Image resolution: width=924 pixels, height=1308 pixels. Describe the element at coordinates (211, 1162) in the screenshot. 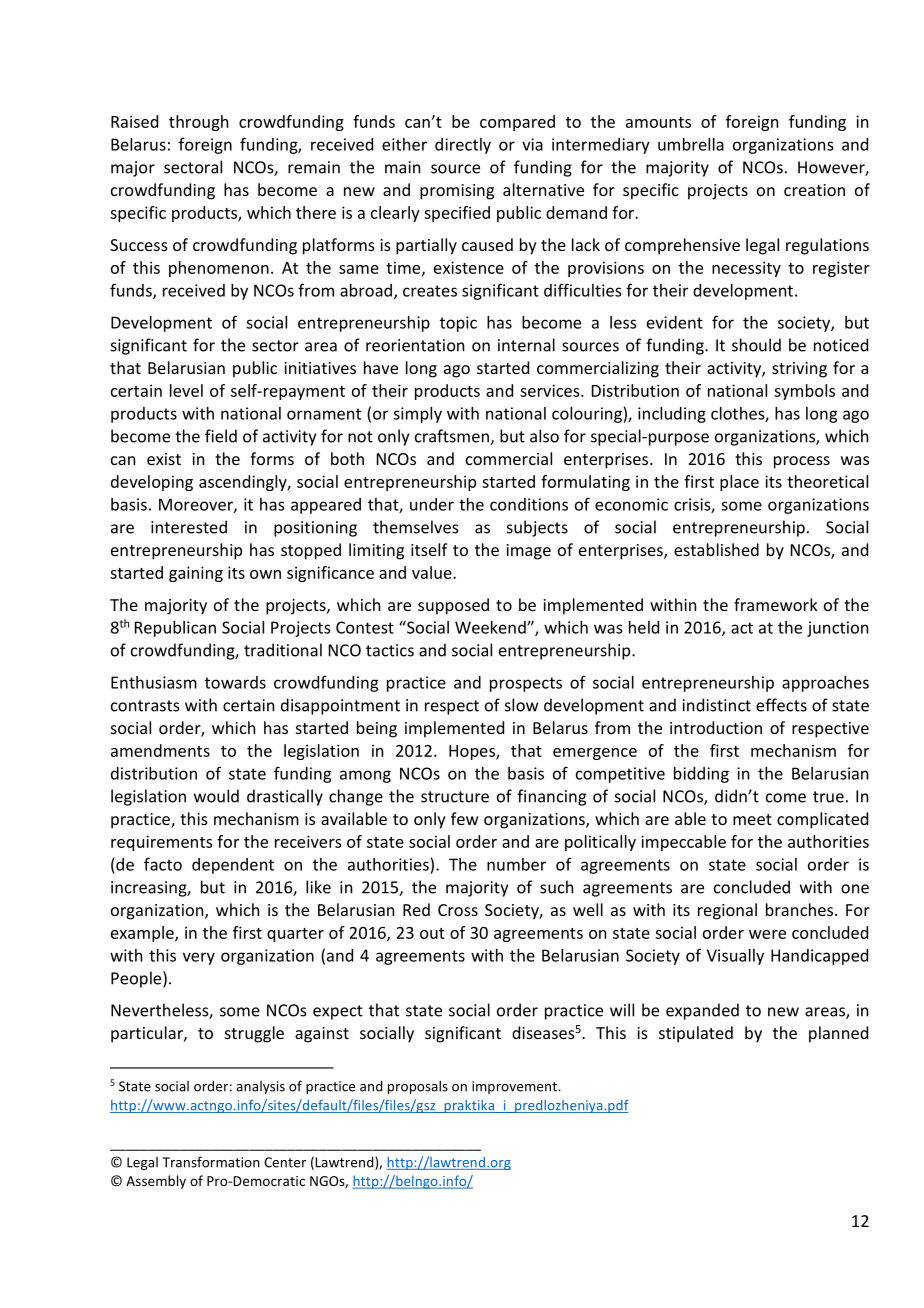

I see `Transformation` at that location.
